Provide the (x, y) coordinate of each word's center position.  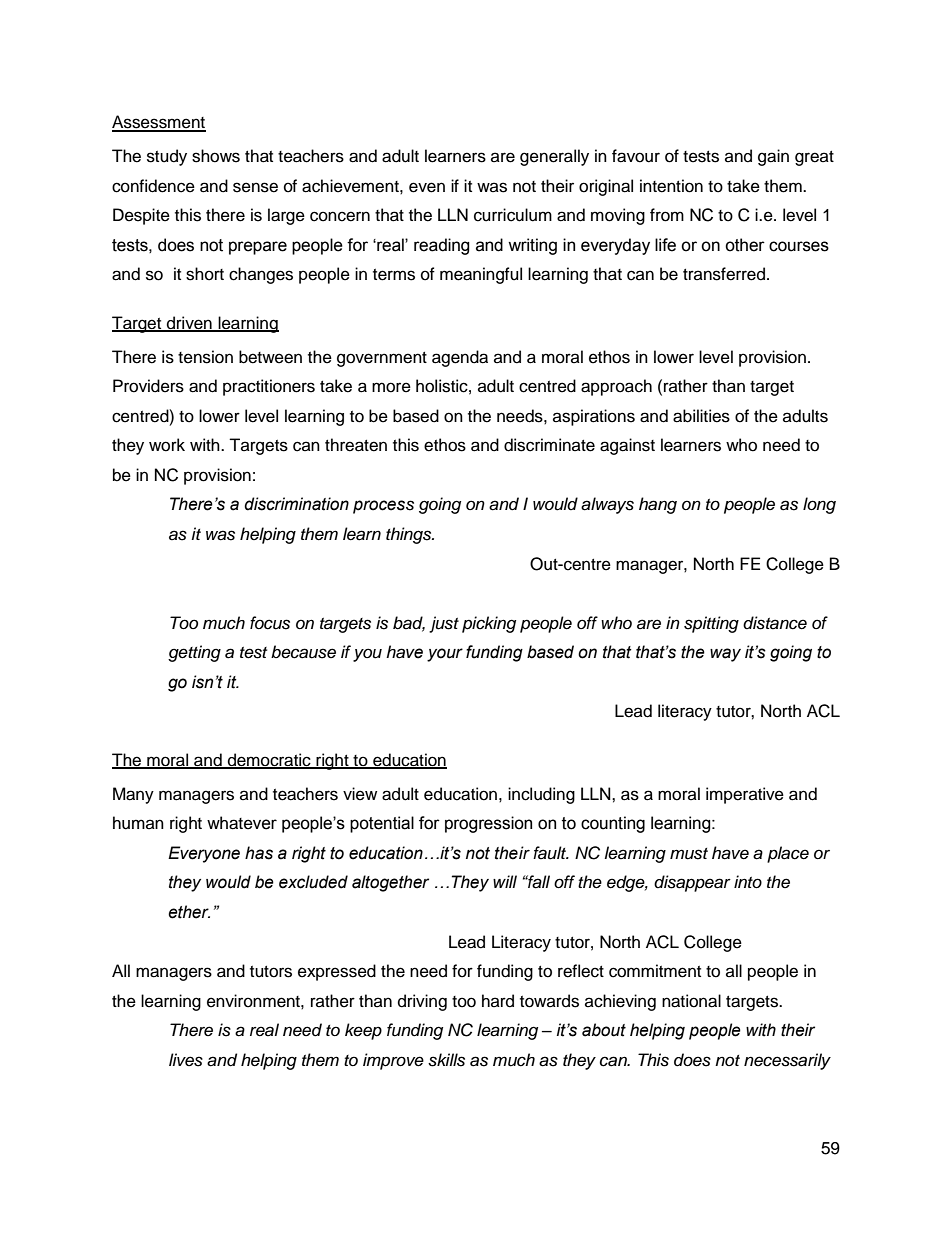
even (427, 187)
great (814, 158)
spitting (711, 624)
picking (489, 624)
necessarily (787, 1061)
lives (186, 1060)
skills (446, 1060)
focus (270, 623)
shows (216, 156)
